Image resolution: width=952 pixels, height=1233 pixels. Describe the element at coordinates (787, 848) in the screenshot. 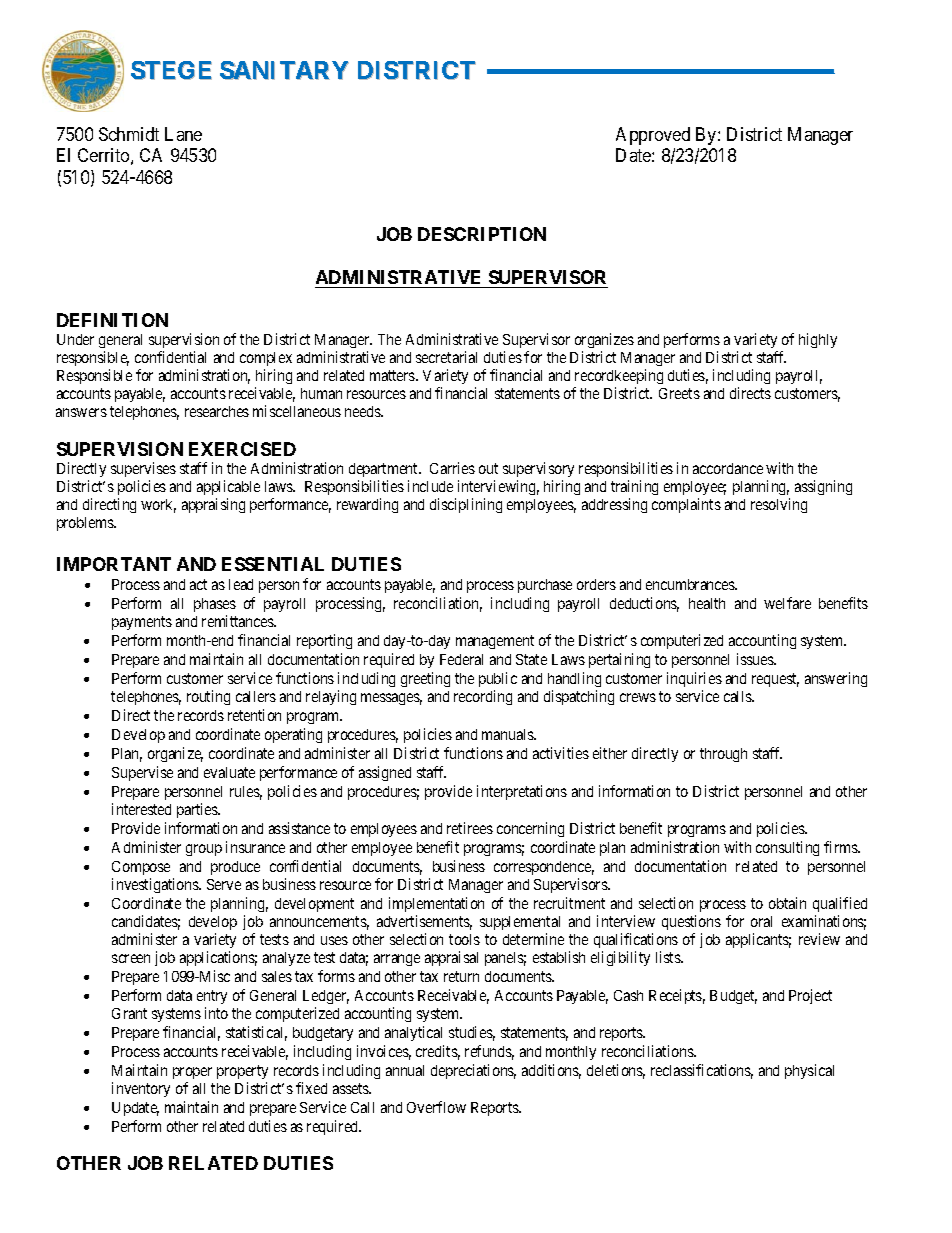

I see `consulting` at that location.
